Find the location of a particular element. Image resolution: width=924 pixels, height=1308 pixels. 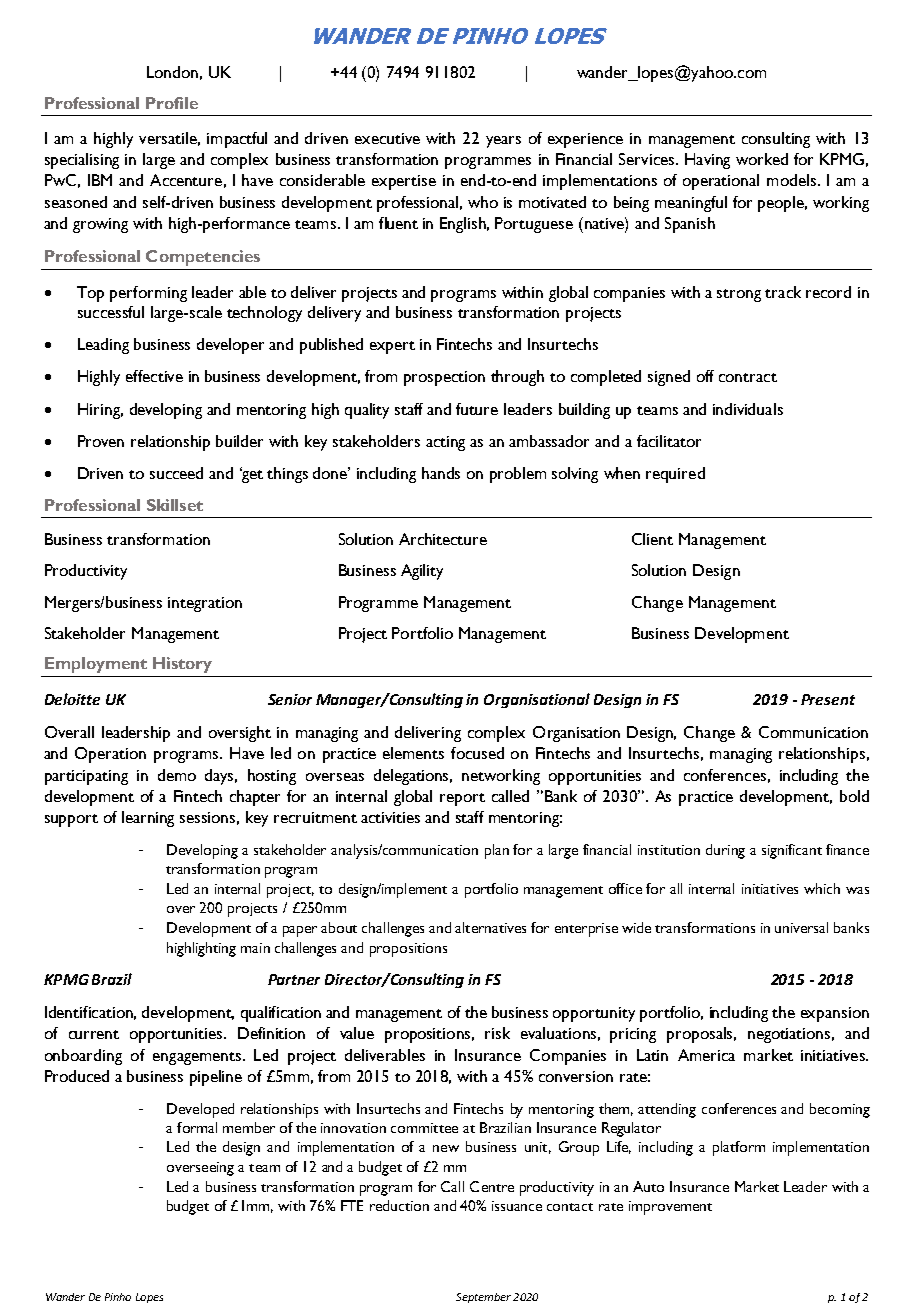

worked is located at coordinates (762, 159).
